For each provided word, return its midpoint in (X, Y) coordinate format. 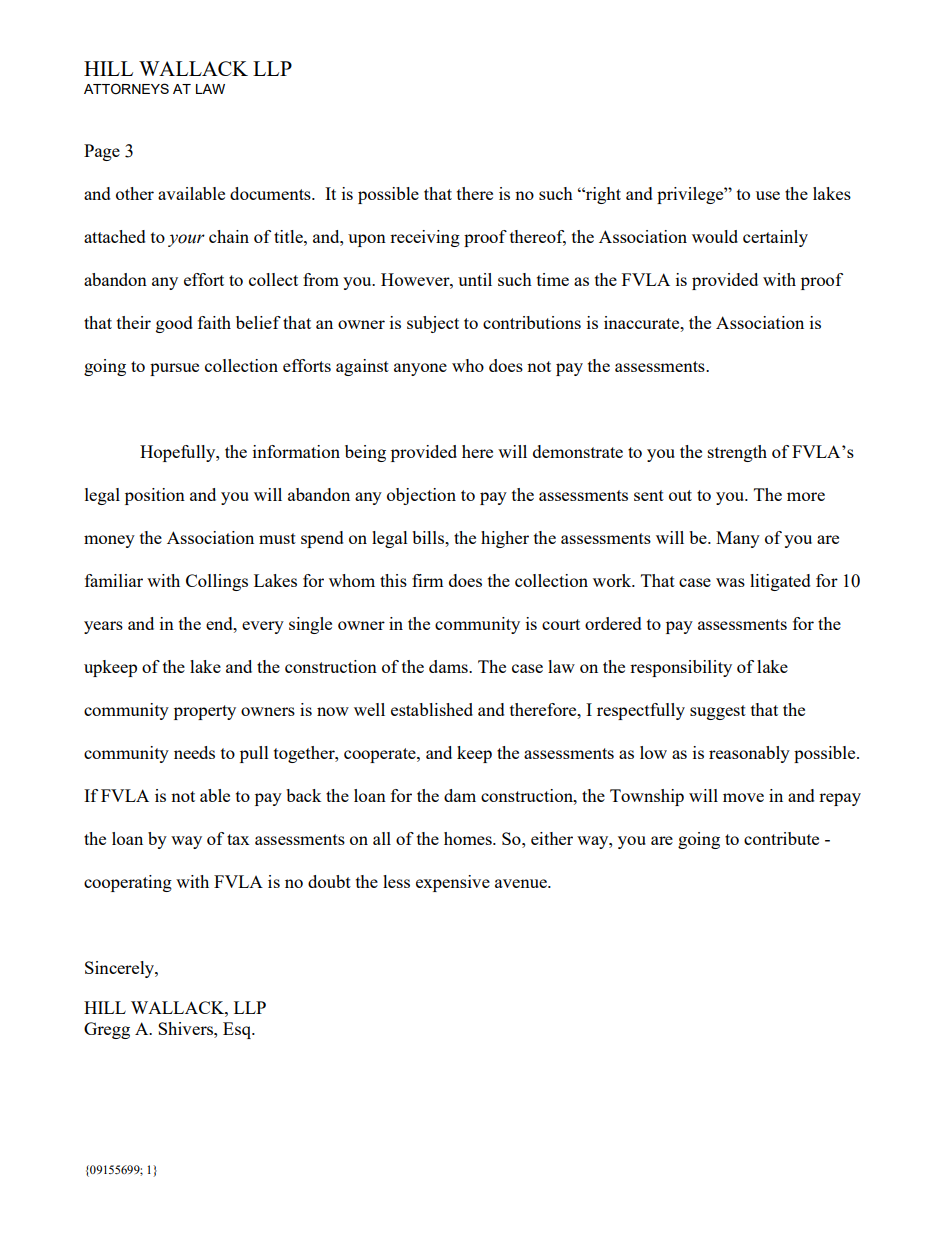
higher (505, 539)
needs (194, 752)
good (174, 324)
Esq (238, 1030)
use (768, 195)
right (602, 195)
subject (433, 324)
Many (738, 539)
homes (469, 838)
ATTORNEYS (126, 89)
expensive (453, 883)
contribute (781, 838)
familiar (114, 580)
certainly (775, 238)
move (743, 797)
